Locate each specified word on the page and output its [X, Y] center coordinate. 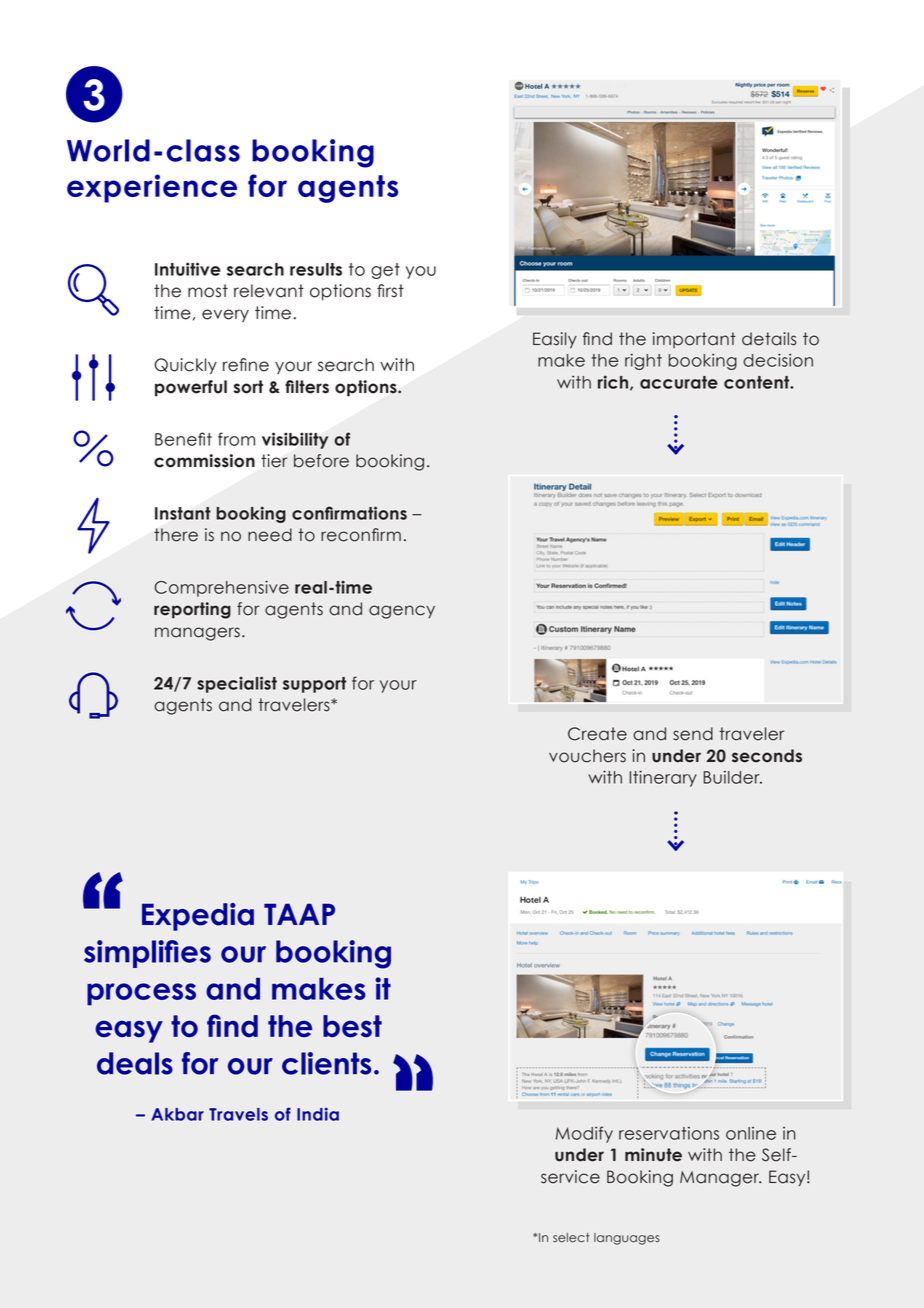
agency [402, 612]
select [571, 1238]
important [694, 340]
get [385, 271]
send [693, 734]
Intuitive [188, 269]
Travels [238, 1114]
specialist [237, 684]
